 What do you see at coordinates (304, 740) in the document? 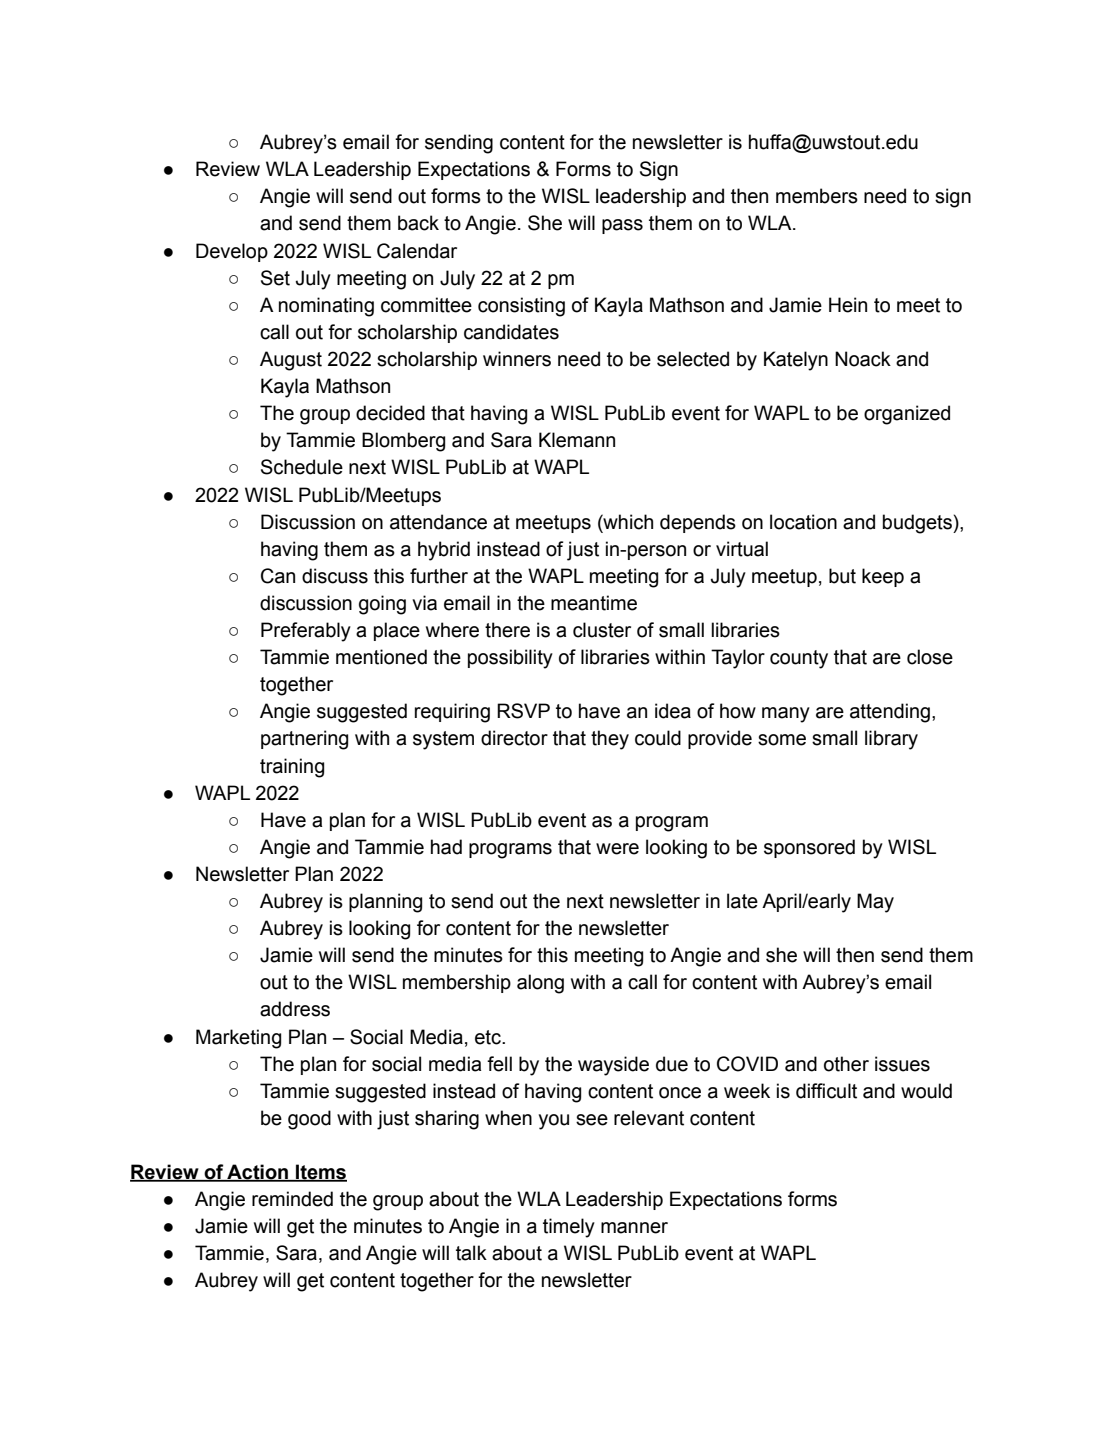
I see `partnering` at bounding box center [304, 740].
